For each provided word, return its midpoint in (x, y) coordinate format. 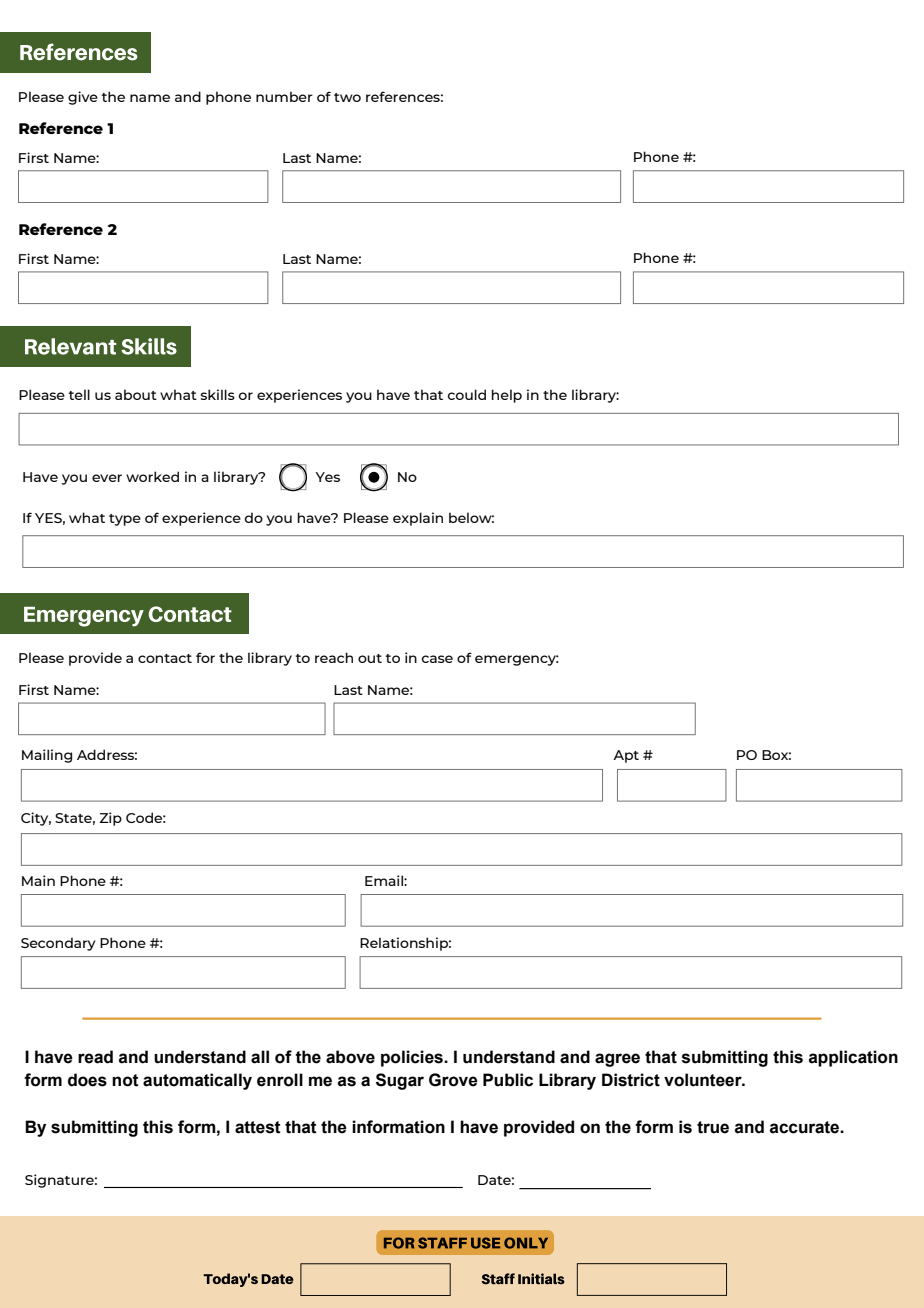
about (136, 394)
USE (485, 1243)
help (506, 396)
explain (418, 519)
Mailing (47, 756)
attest (258, 1127)
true (713, 1127)
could (467, 394)
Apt (626, 756)
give (83, 98)
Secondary (58, 944)
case (437, 659)
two (347, 97)
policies (413, 1058)
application (853, 1058)
